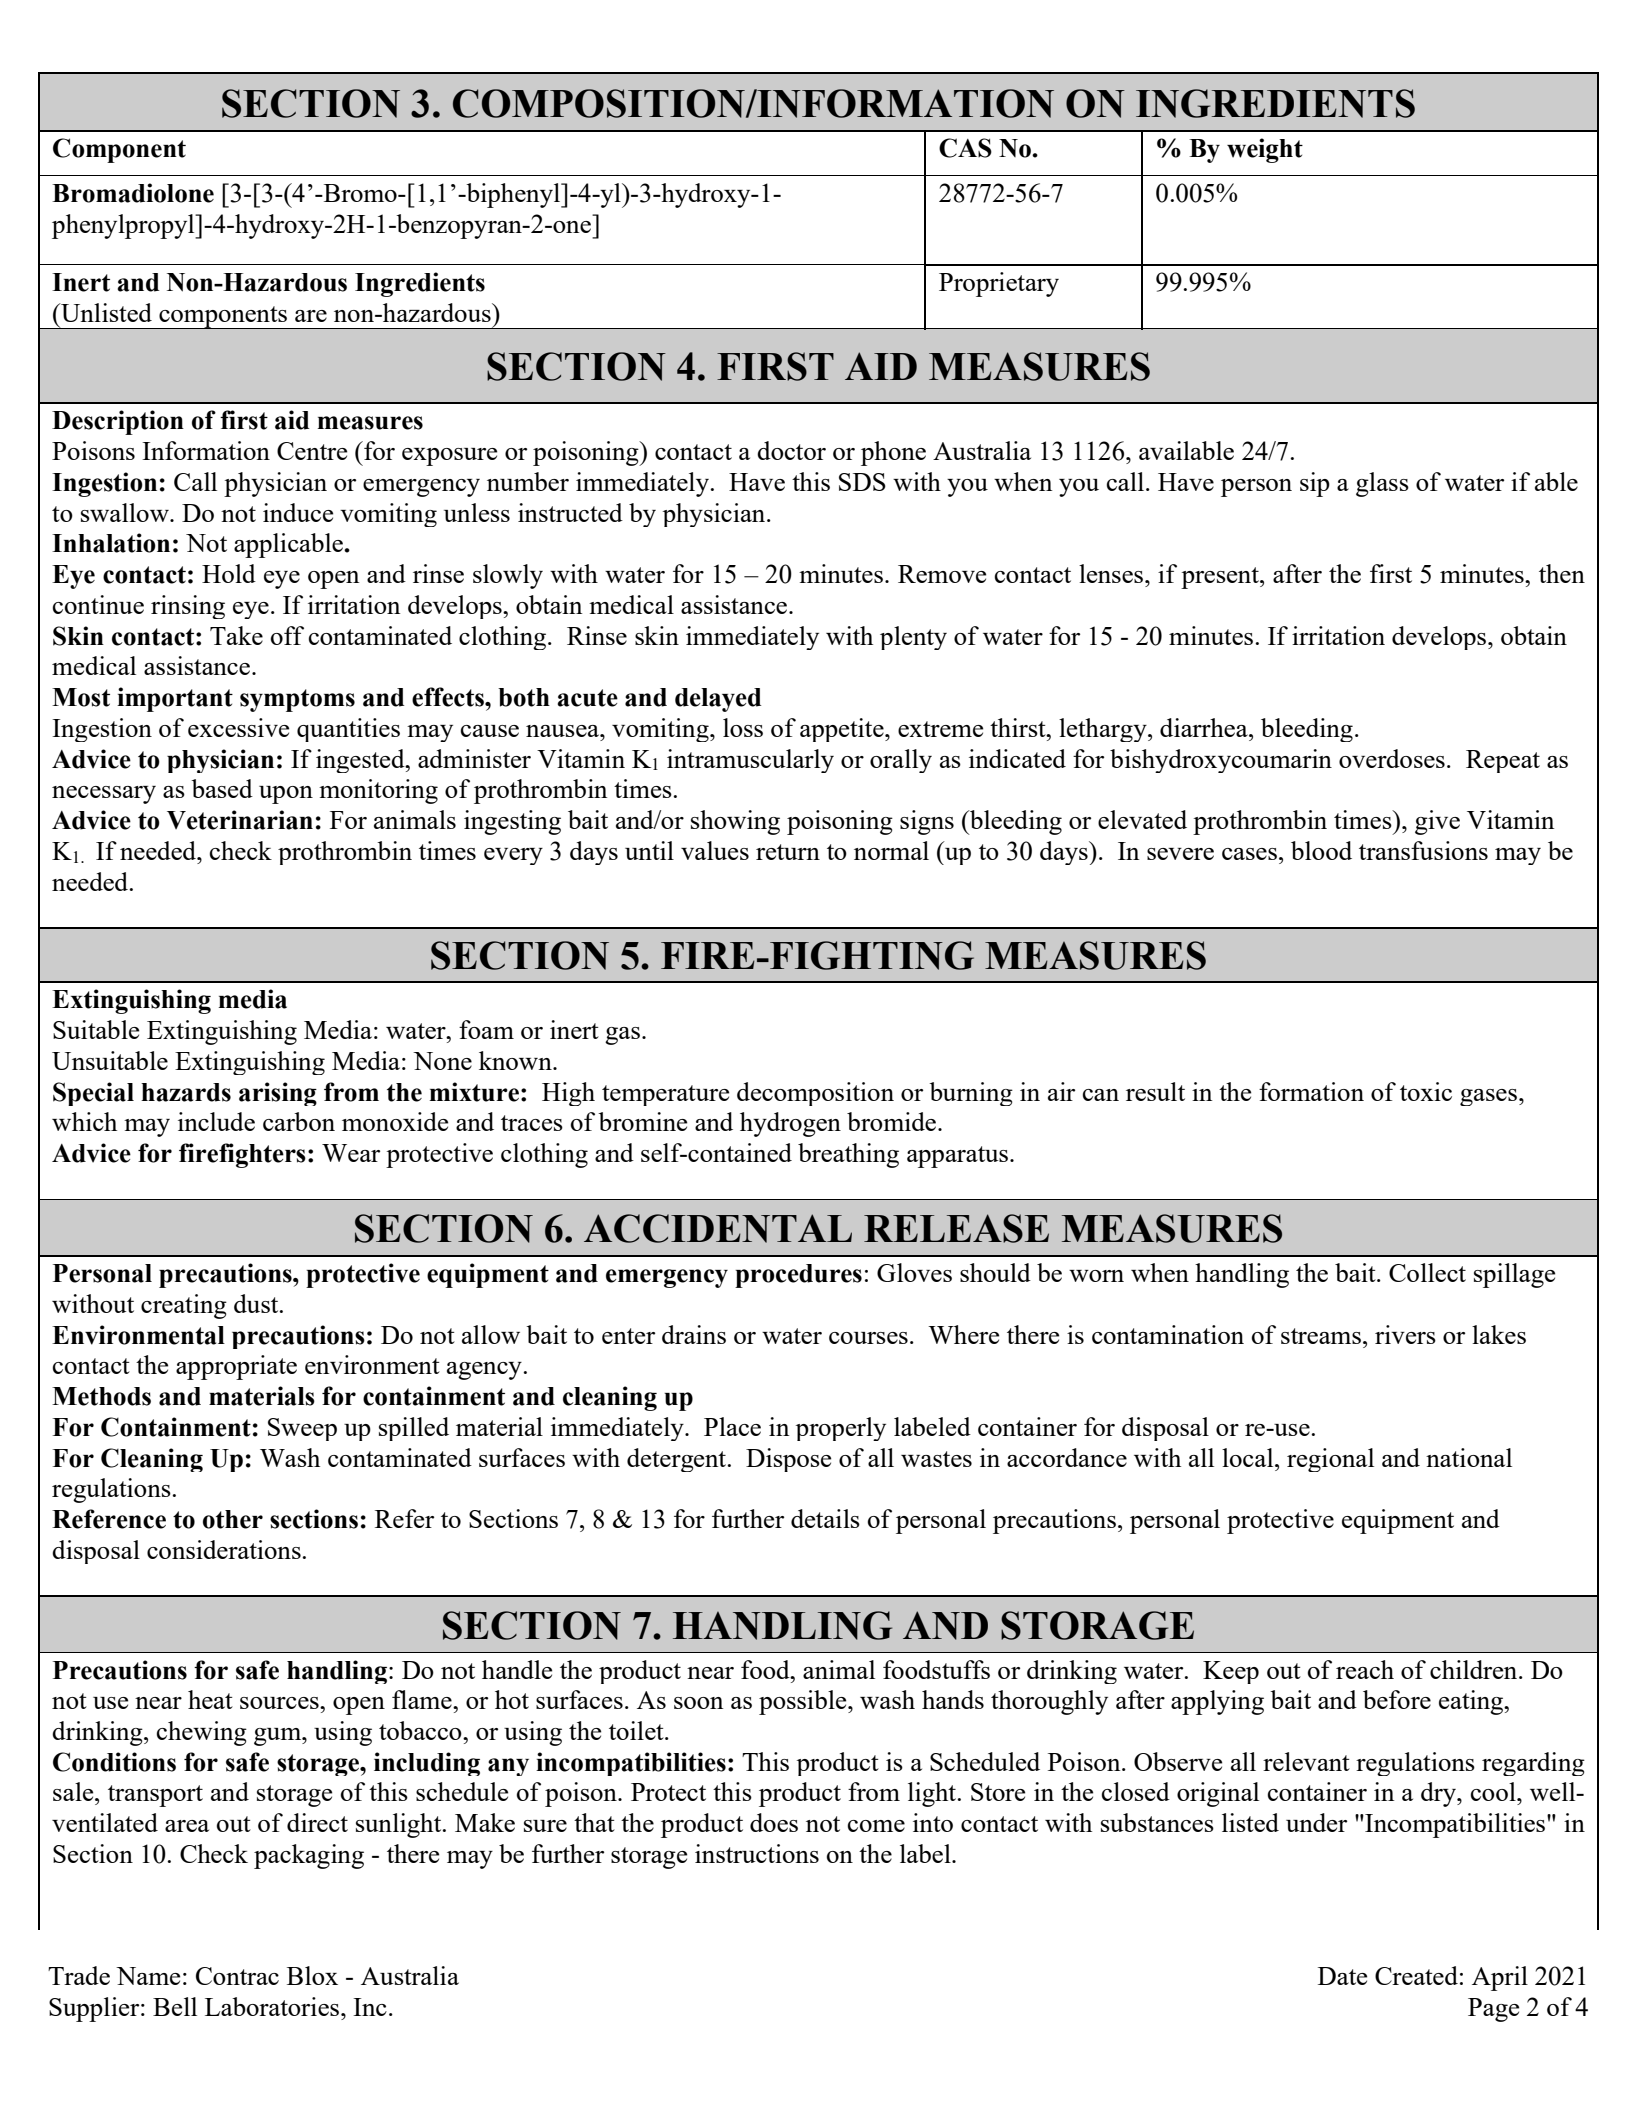  I want to click on Description, so click(118, 422).
